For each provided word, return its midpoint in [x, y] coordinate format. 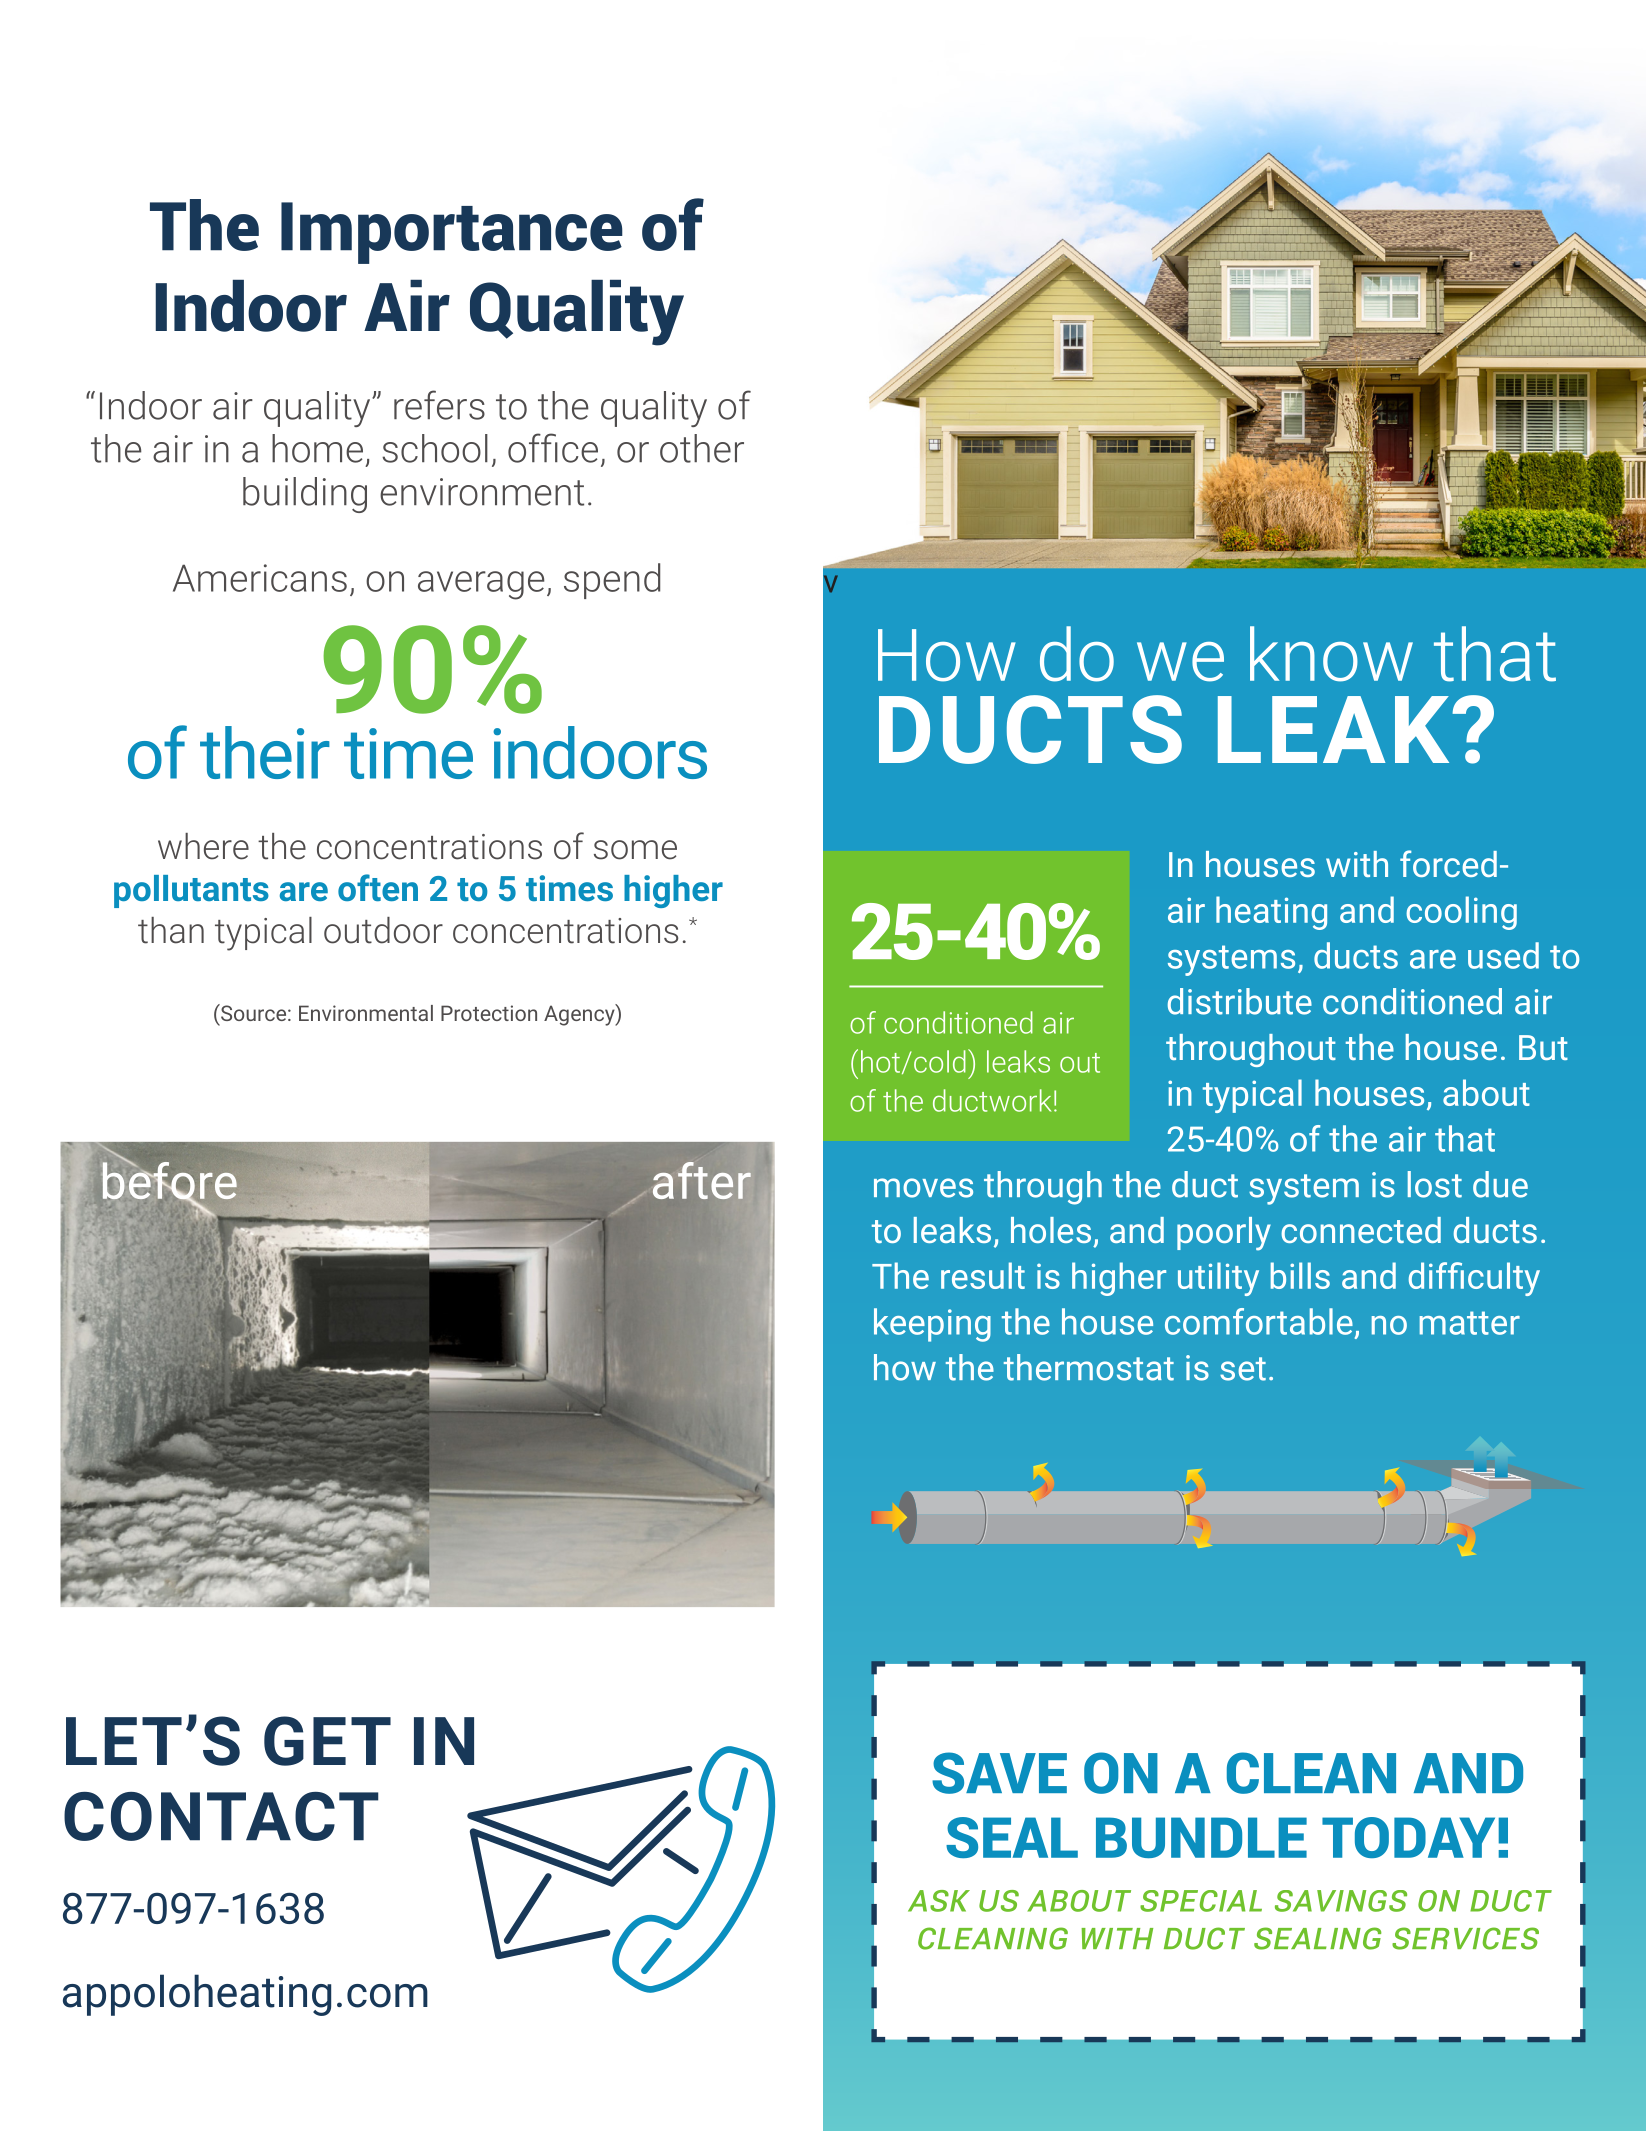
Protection [489, 1013]
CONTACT [221, 1816]
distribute [1240, 1001]
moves [923, 1188]
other [702, 448]
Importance [452, 233]
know [1331, 654]
